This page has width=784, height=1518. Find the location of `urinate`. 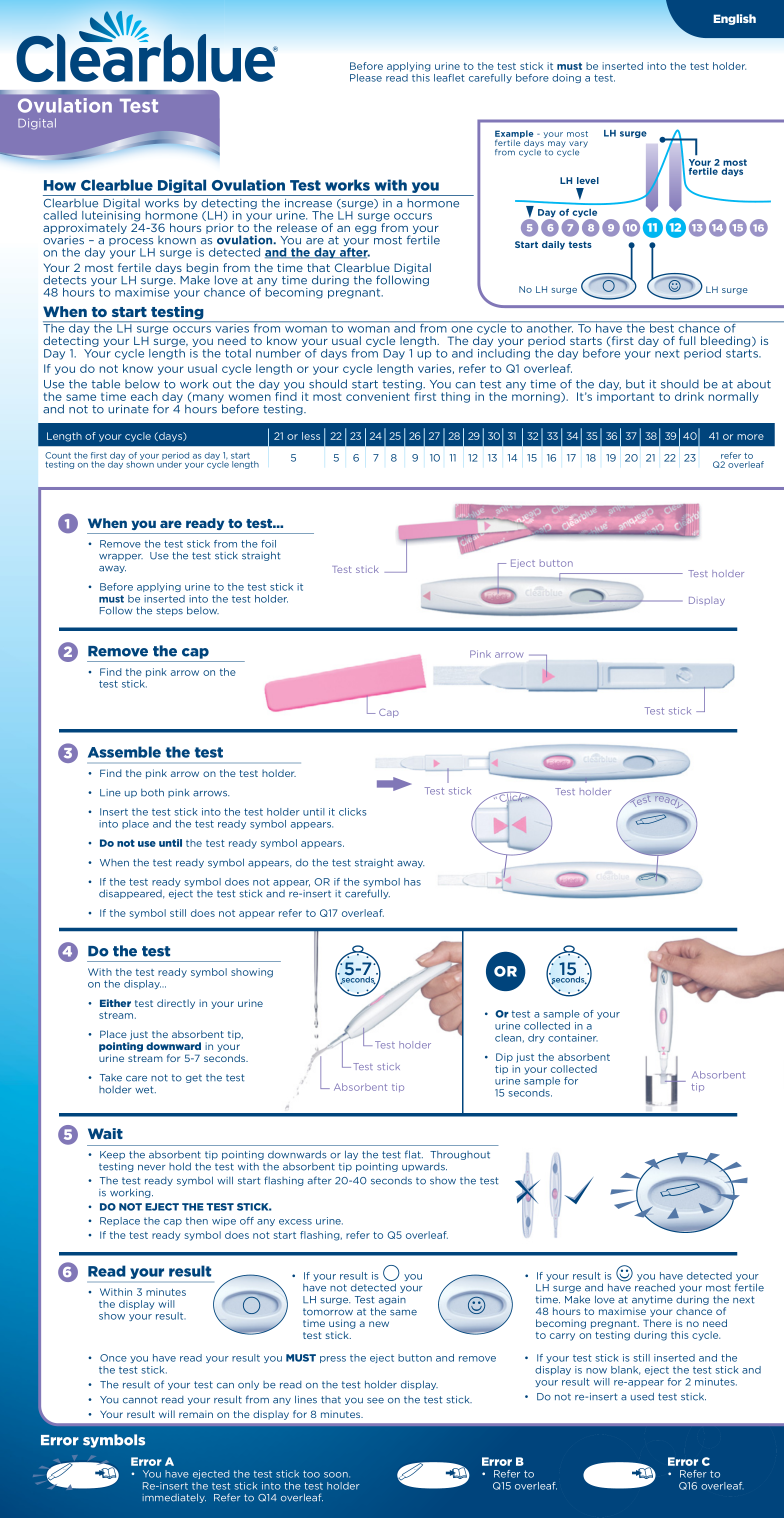

urinate is located at coordinates (128, 409).
